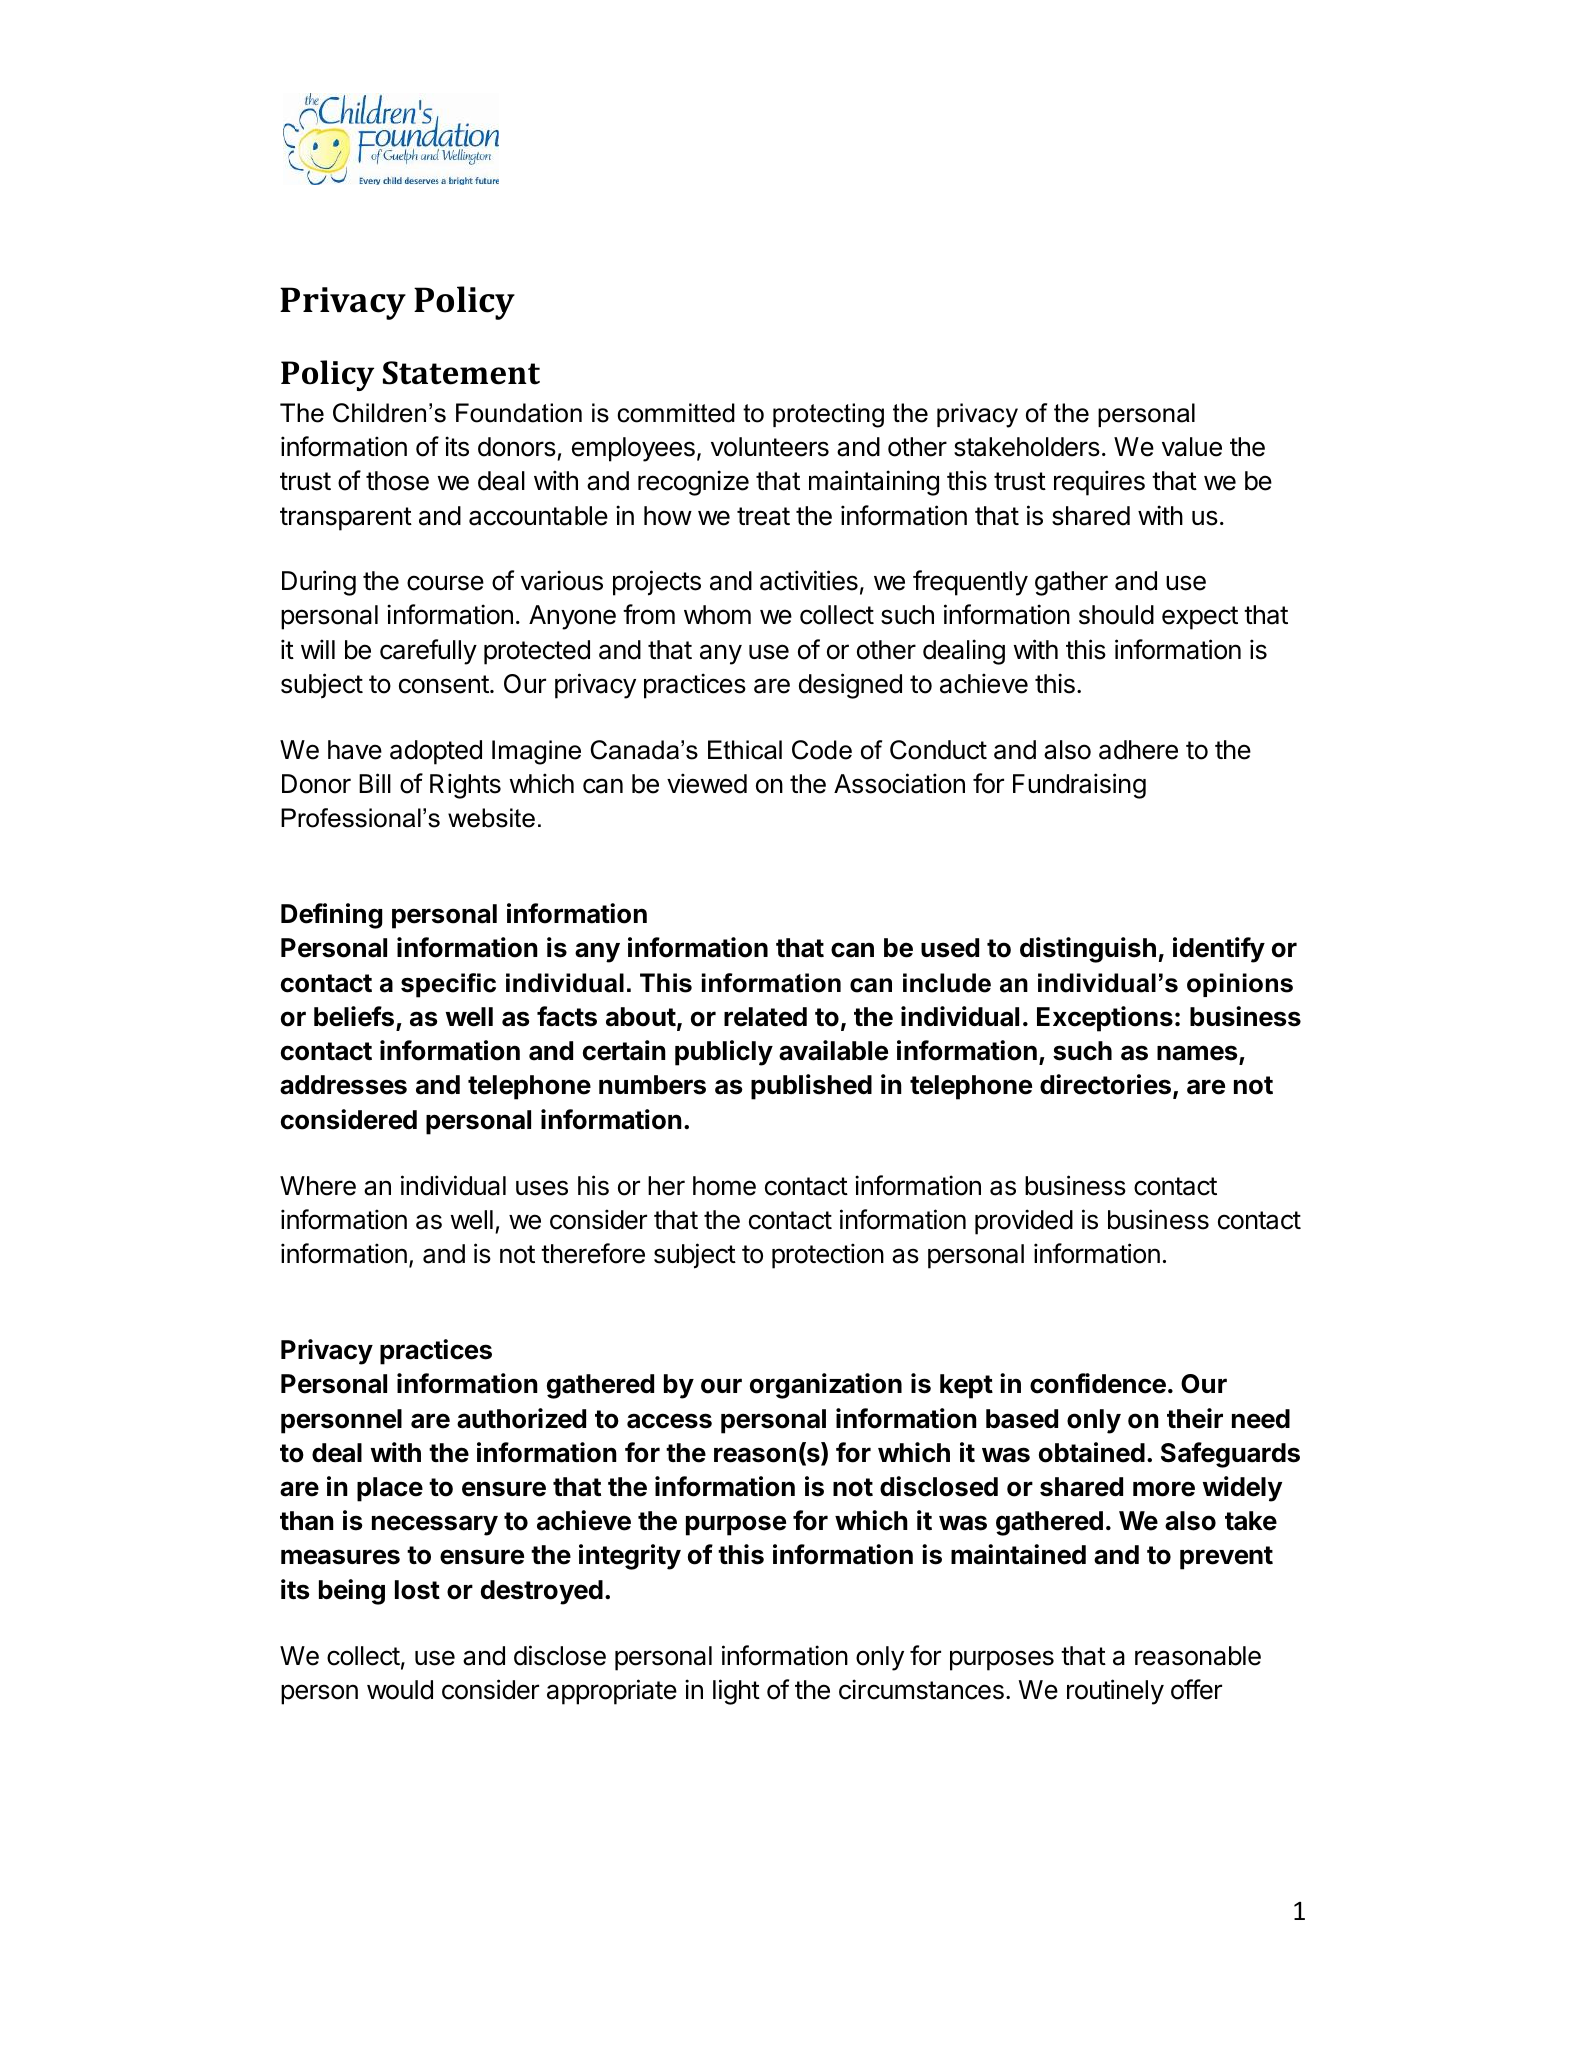 This document has width=1586, height=2052. Describe the element at coordinates (826, 1386) in the document. I see `organization` at that location.
